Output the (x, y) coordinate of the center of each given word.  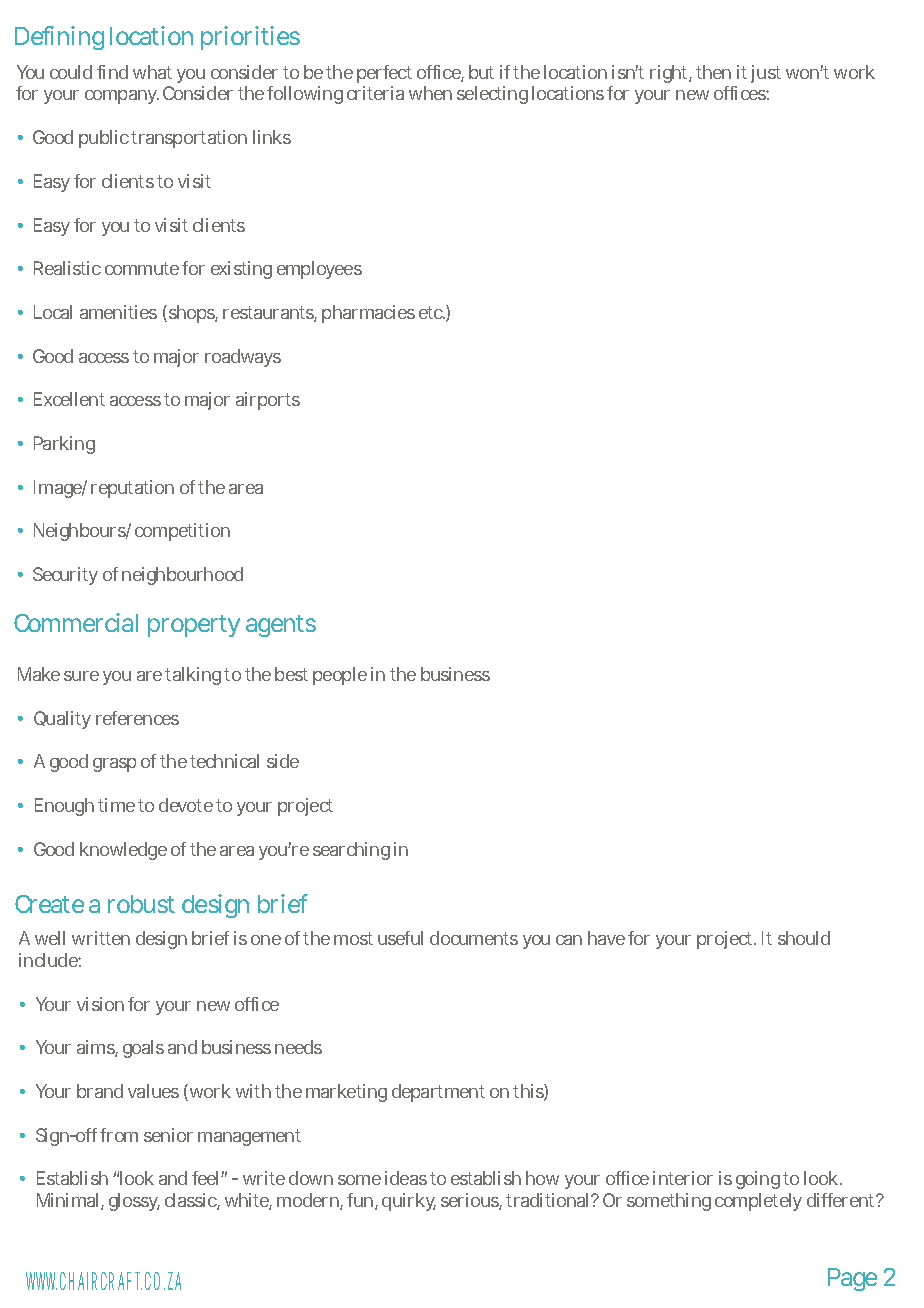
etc (431, 312)
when (430, 93)
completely (758, 1202)
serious (470, 1201)
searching (351, 851)
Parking (64, 445)
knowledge (123, 851)
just (766, 74)
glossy (134, 1202)
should (804, 938)
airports (268, 401)
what (152, 72)
